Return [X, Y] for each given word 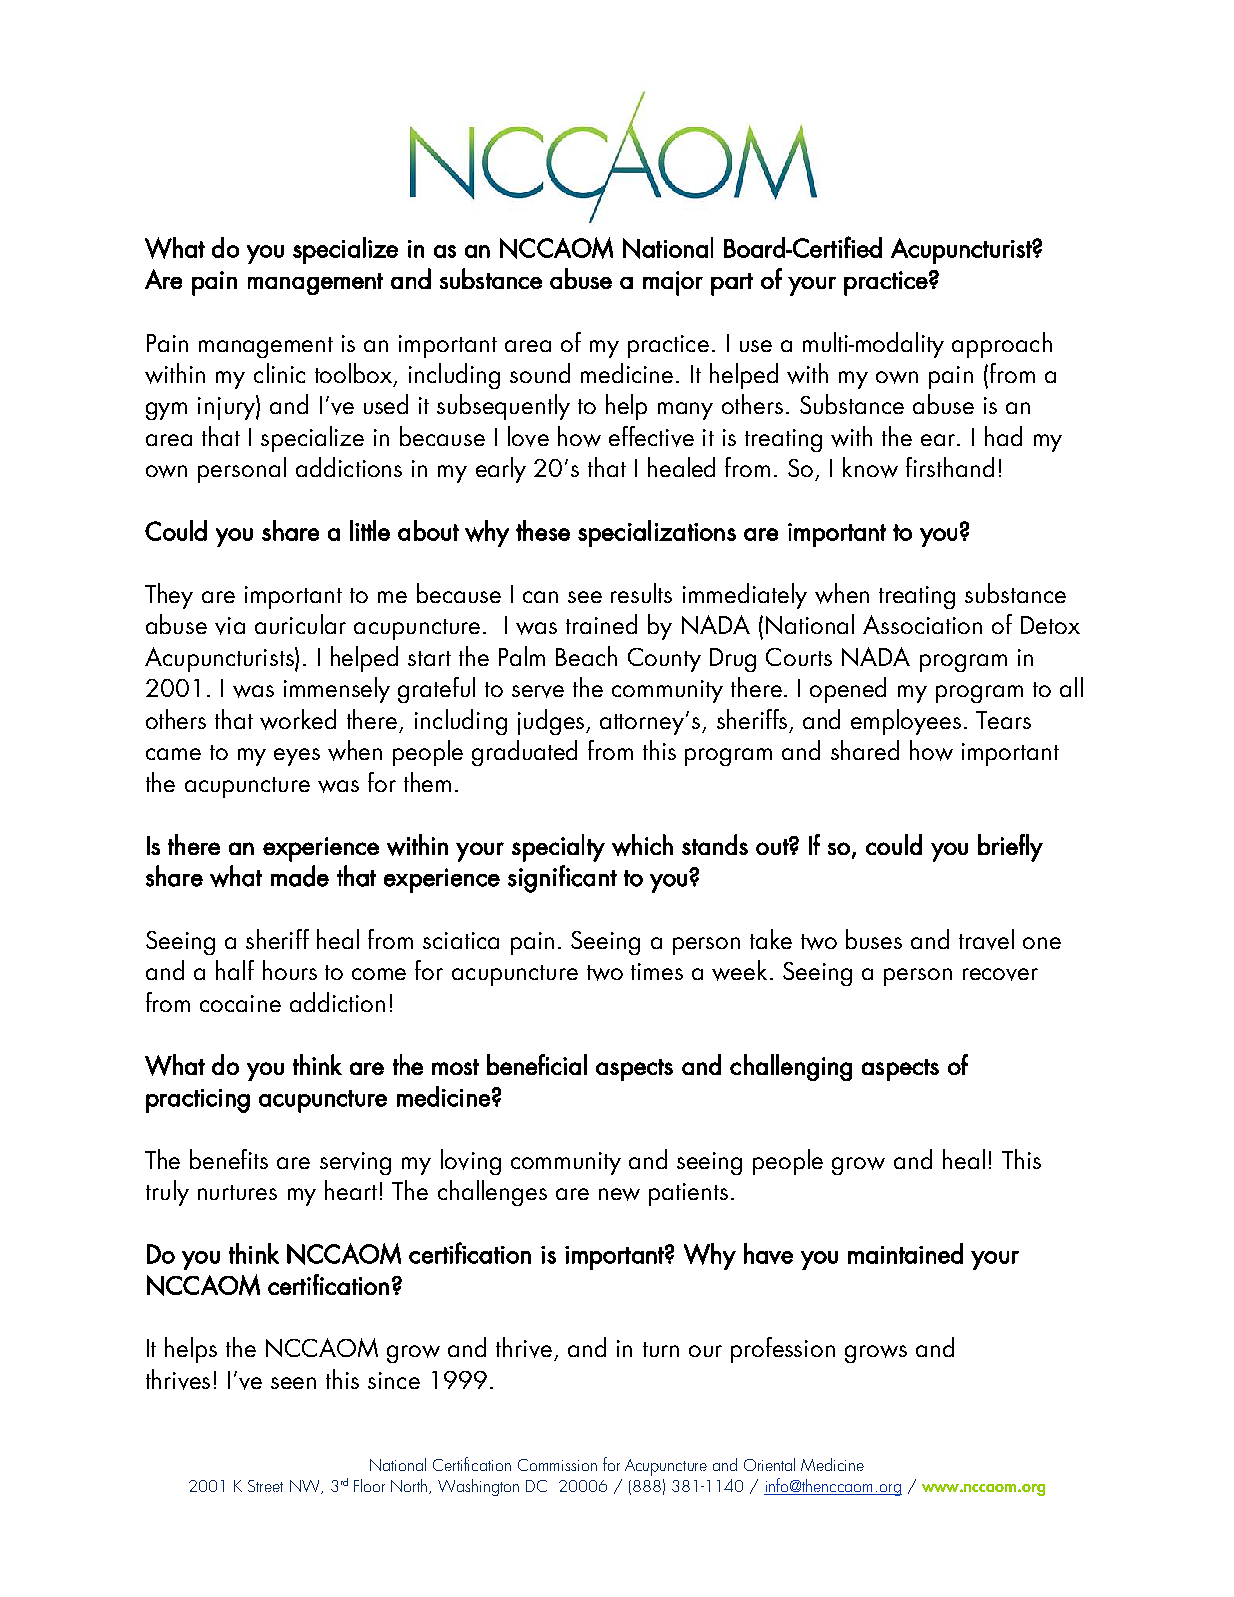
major [673, 283]
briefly [1010, 848]
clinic [279, 373]
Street [265, 1486]
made [300, 876]
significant [562, 879]
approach [1002, 345]
